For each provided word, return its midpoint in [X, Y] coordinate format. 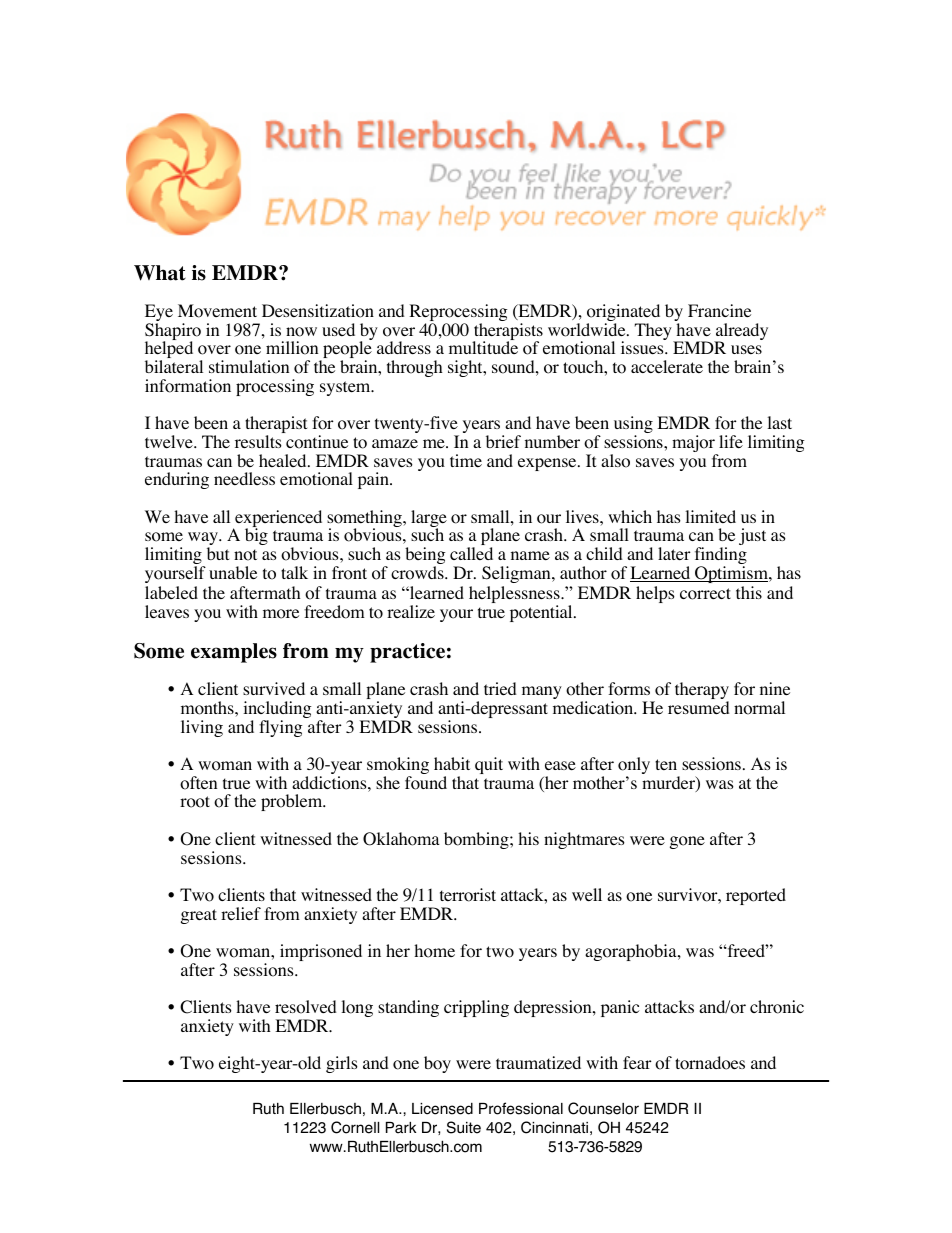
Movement [217, 311]
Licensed [442, 1109]
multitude [483, 347]
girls [342, 1064]
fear [637, 1062]
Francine [719, 310]
